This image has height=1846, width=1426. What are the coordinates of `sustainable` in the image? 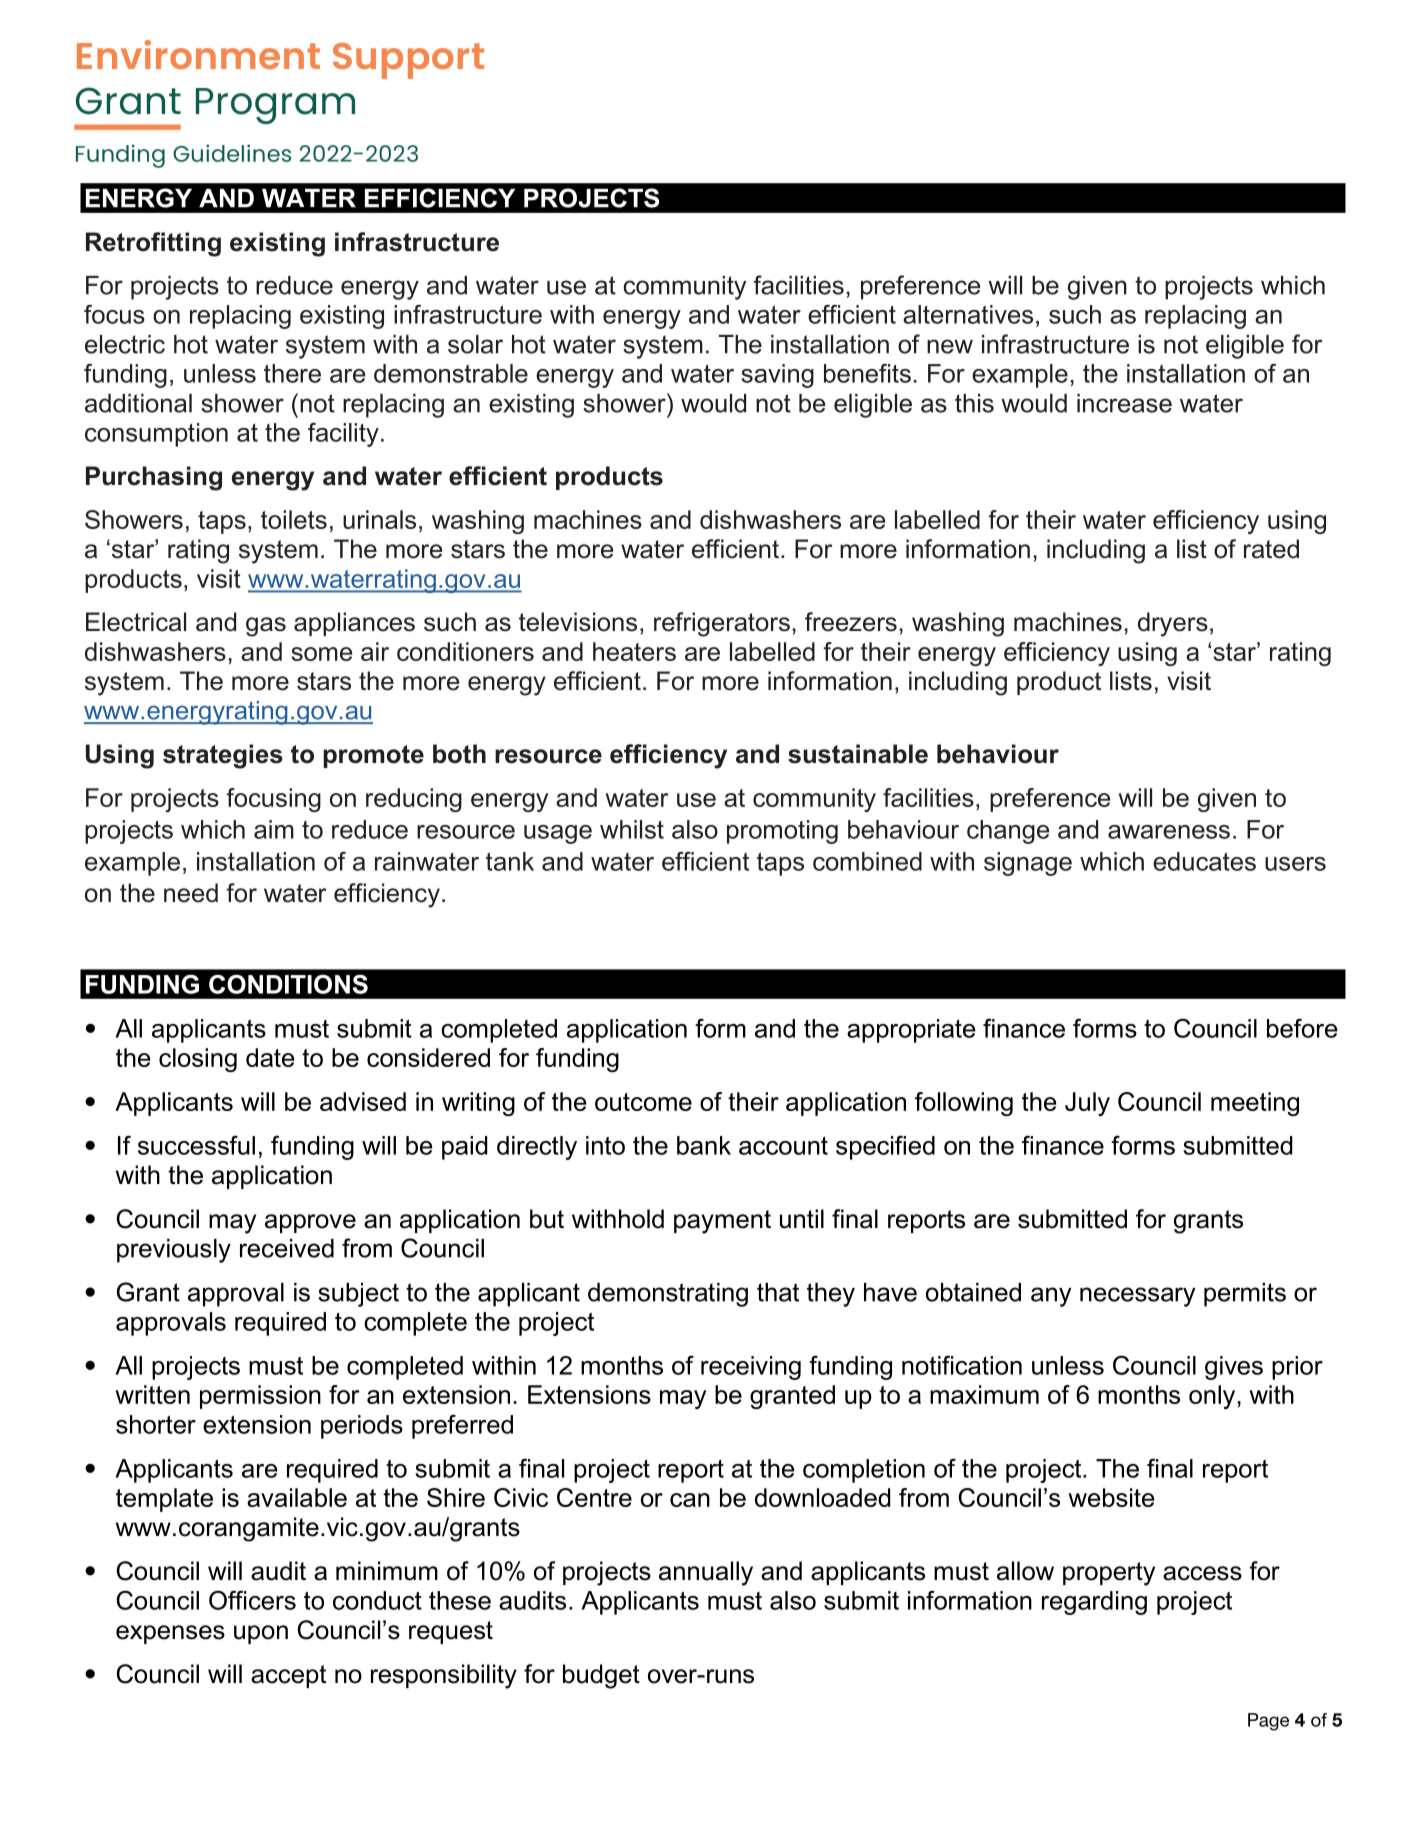 It's located at (858, 754).
